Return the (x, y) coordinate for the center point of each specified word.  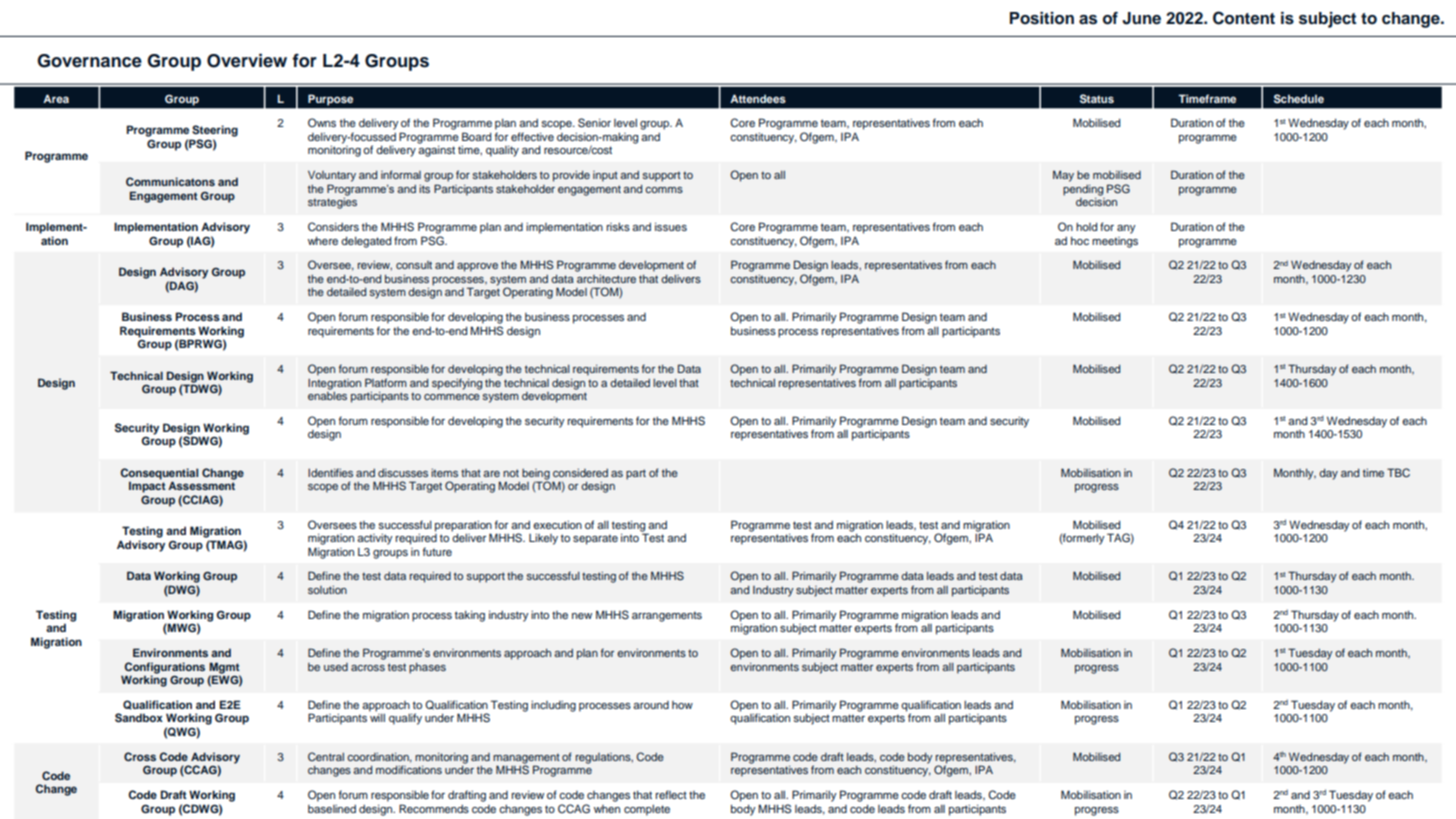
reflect (671, 794)
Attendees (758, 98)
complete (647, 810)
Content (1244, 18)
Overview (247, 60)
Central (326, 756)
